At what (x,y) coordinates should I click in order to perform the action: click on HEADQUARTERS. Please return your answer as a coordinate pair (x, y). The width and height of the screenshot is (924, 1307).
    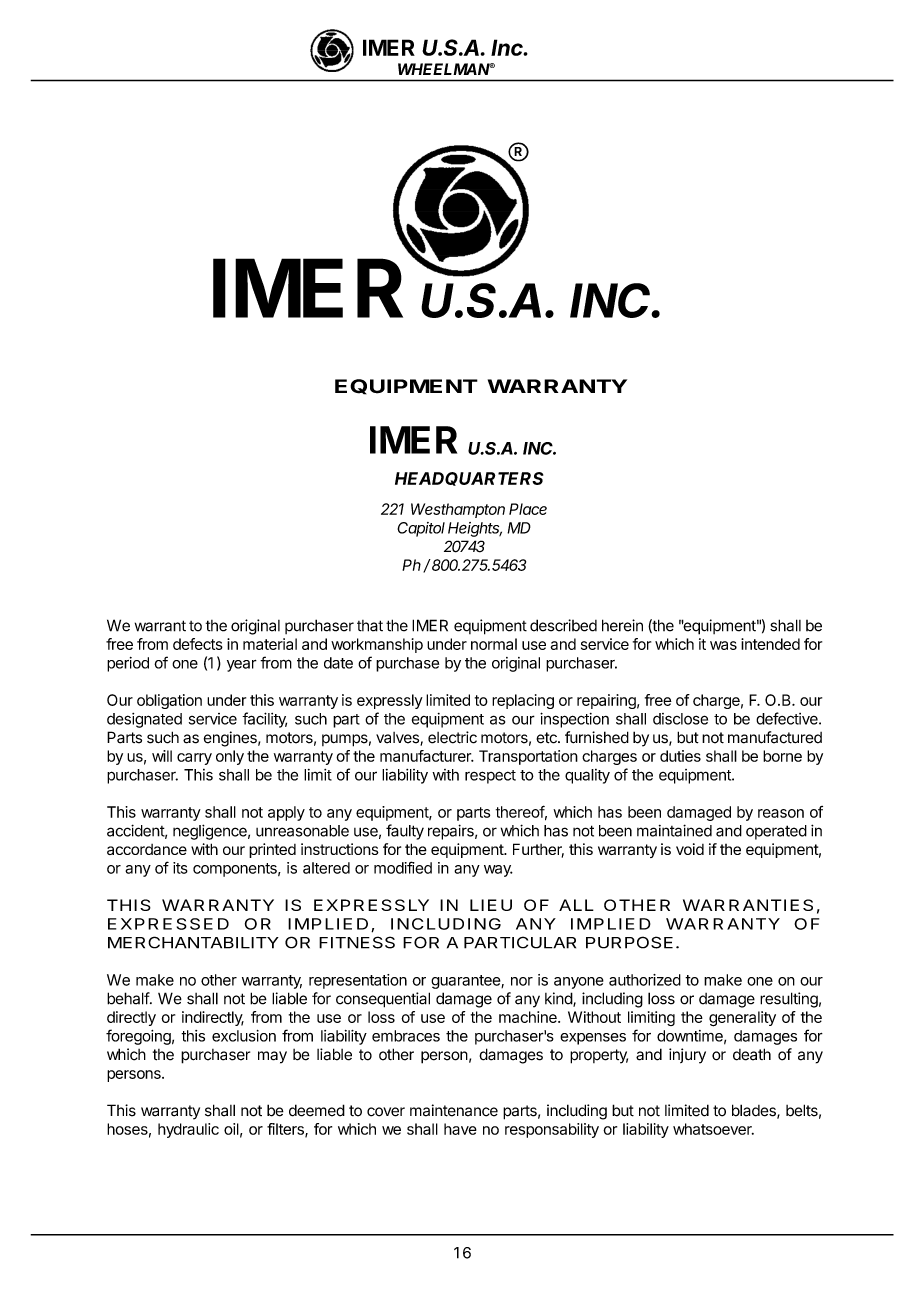
    Looking at the image, I should click on (469, 479).
